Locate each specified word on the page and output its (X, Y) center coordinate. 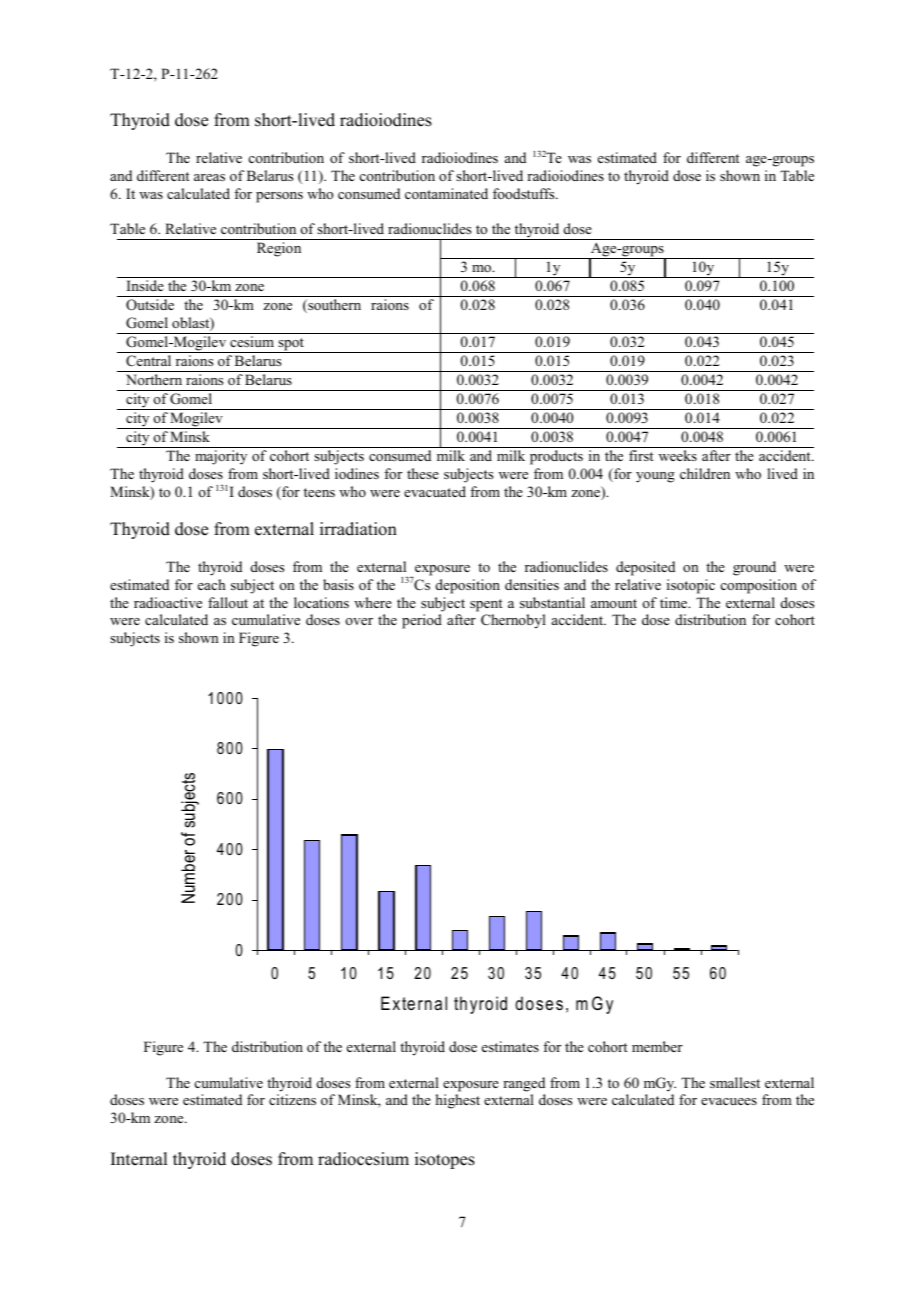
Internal (139, 1159)
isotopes (445, 1160)
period (422, 621)
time (675, 602)
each (212, 584)
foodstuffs (525, 193)
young (655, 477)
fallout (228, 602)
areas (209, 177)
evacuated (435, 491)
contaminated (446, 193)
